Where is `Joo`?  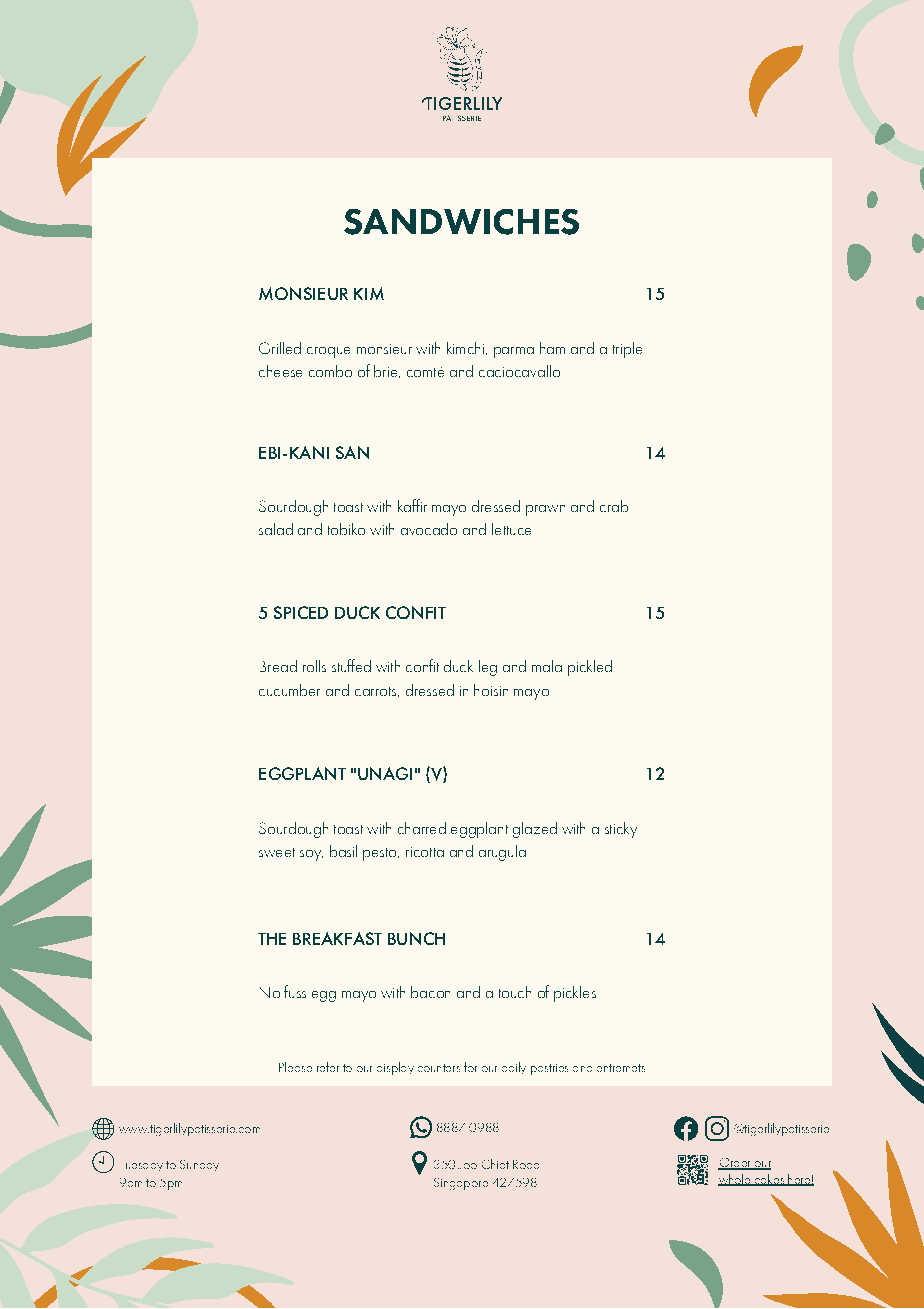 Joo is located at coordinates (467, 1166).
